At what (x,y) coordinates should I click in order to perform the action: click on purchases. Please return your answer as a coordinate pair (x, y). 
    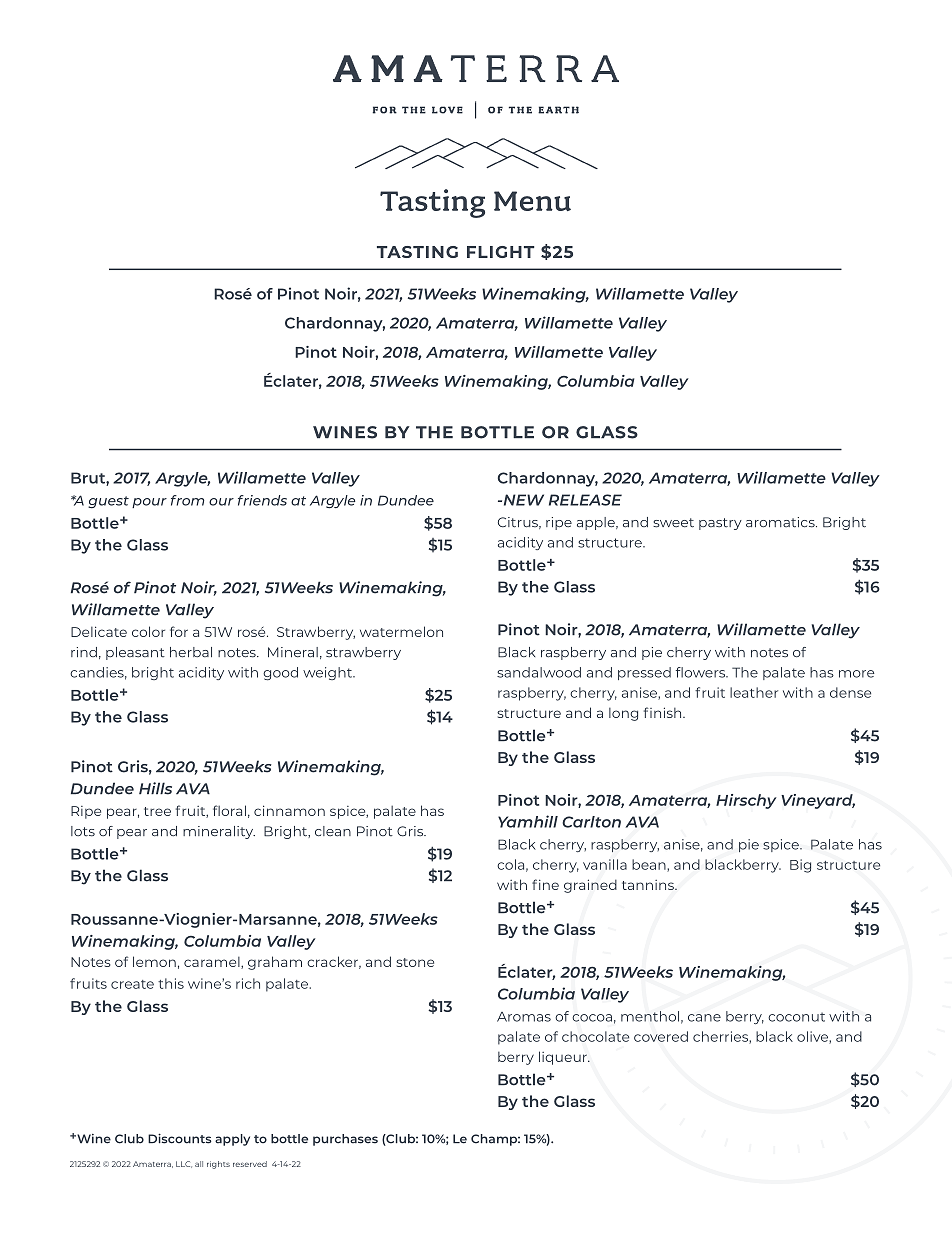
    Looking at the image, I should click on (345, 1140).
